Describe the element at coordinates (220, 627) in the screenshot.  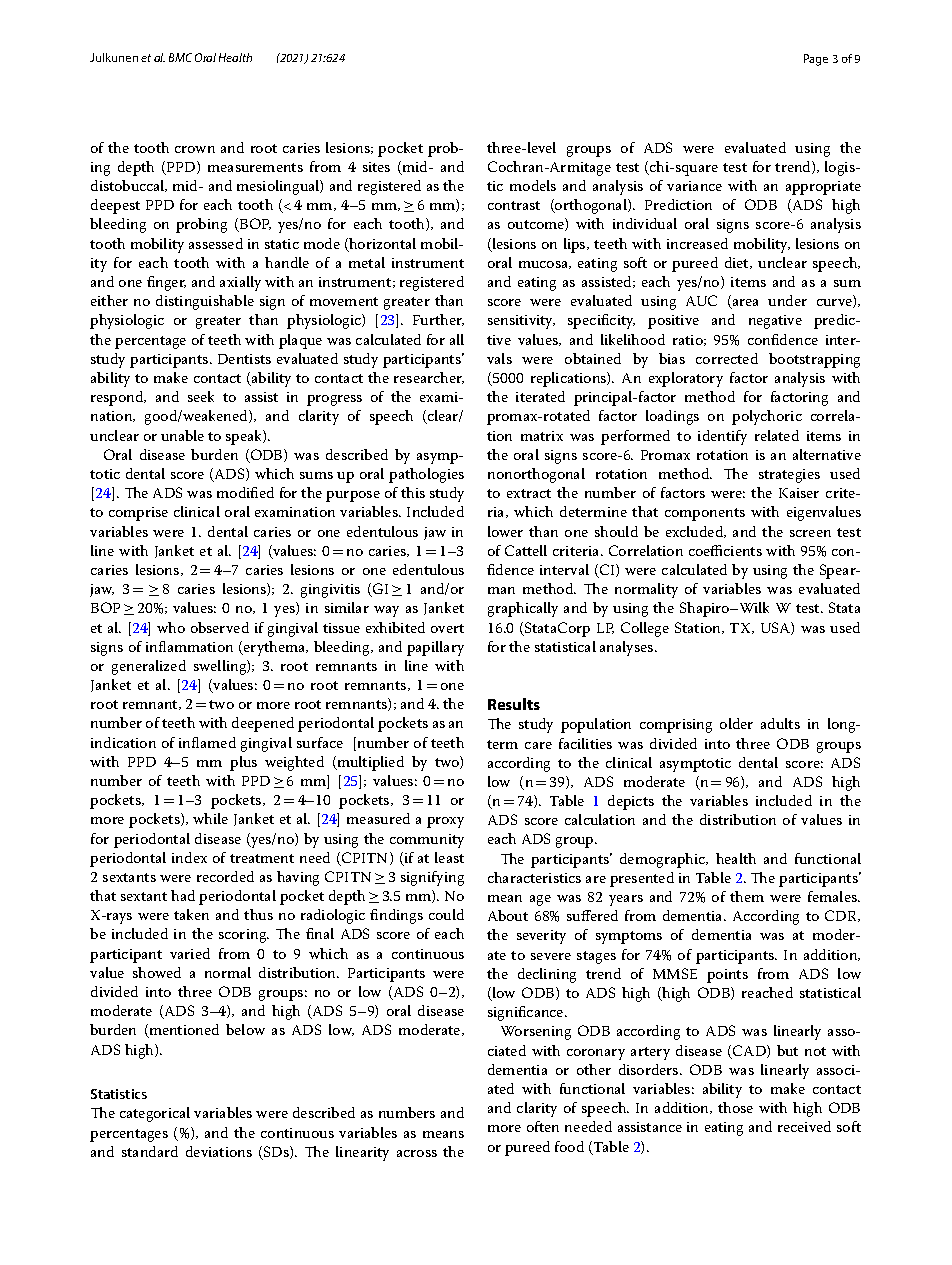
I see `observed` at that location.
